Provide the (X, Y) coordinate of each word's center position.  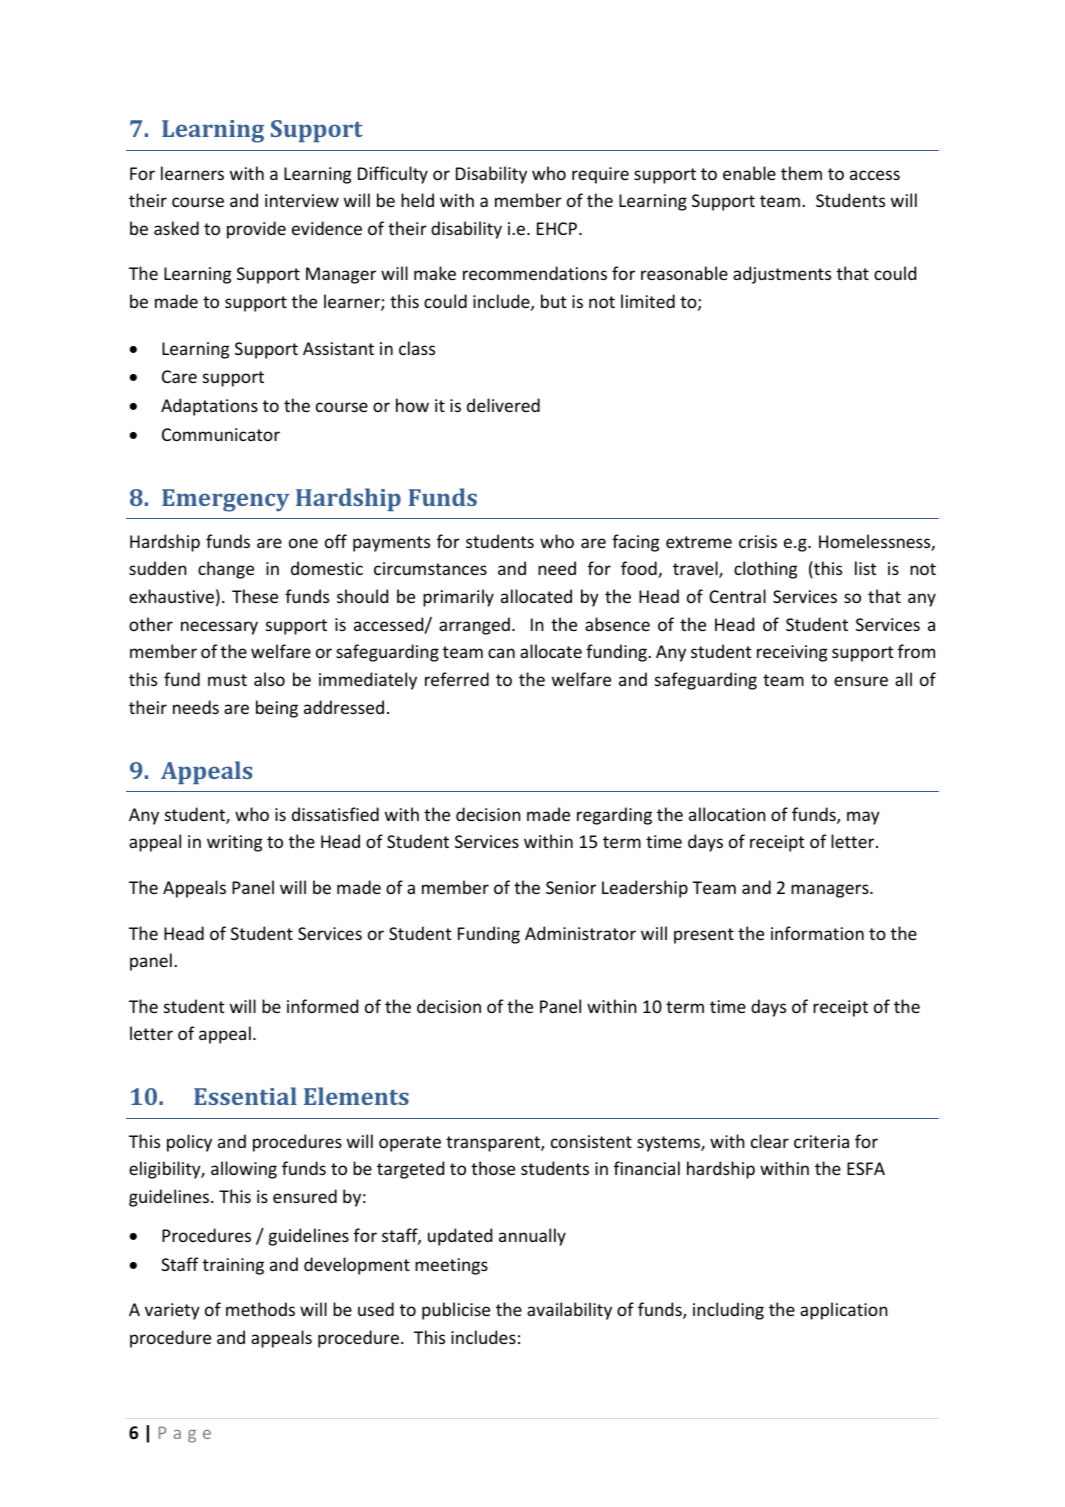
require (600, 175)
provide (256, 230)
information (817, 933)
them (801, 173)
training (233, 1266)
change (226, 570)
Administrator (580, 933)
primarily (458, 598)
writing (234, 843)
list (866, 568)
